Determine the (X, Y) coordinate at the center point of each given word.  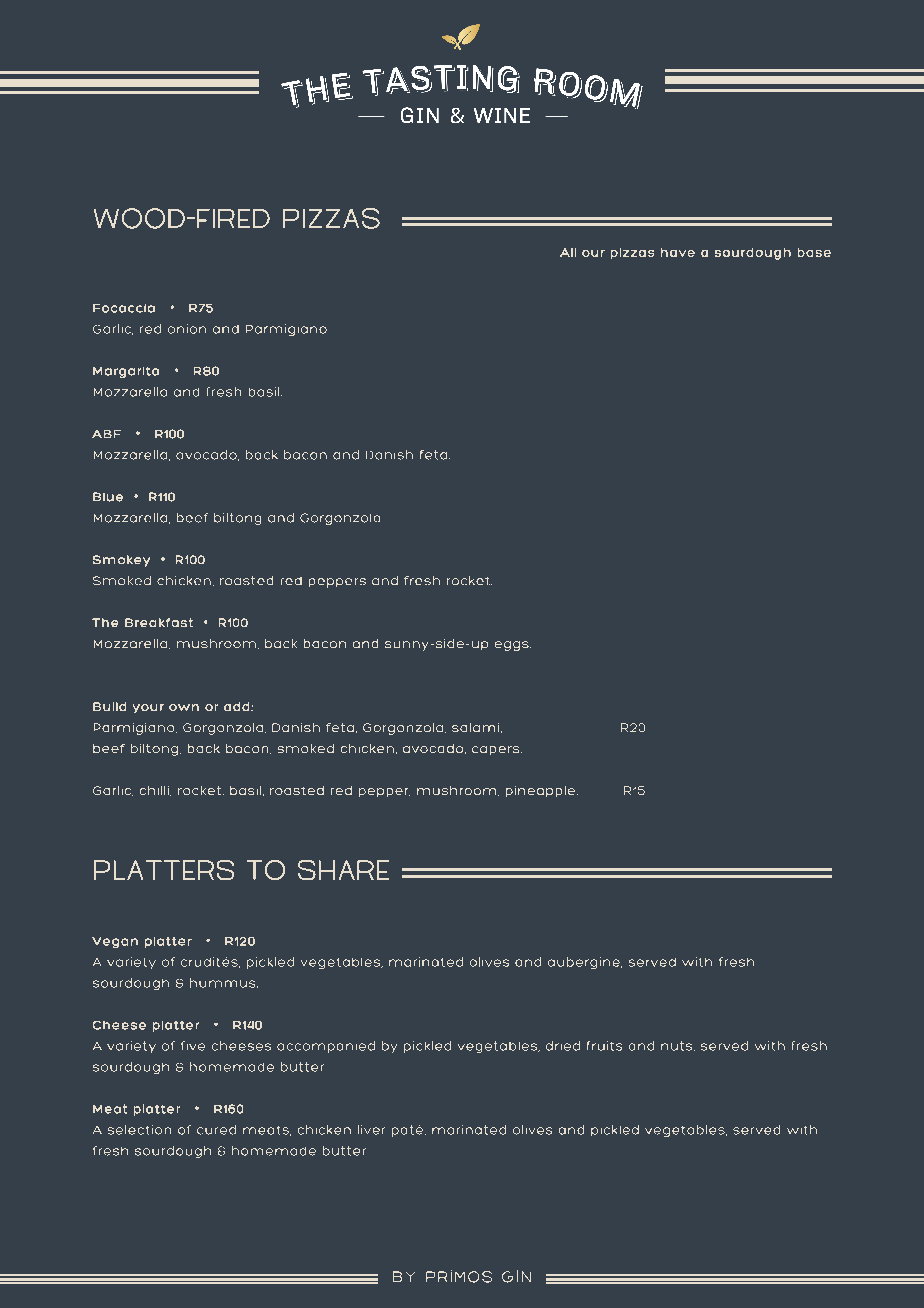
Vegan (115, 942)
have (678, 252)
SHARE (343, 870)
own (184, 707)
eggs (513, 646)
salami (475, 727)
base (814, 252)
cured (216, 1130)
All (568, 252)
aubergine (585, 963)
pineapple (542, 791)
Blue (108, 497)
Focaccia (124, 308)
